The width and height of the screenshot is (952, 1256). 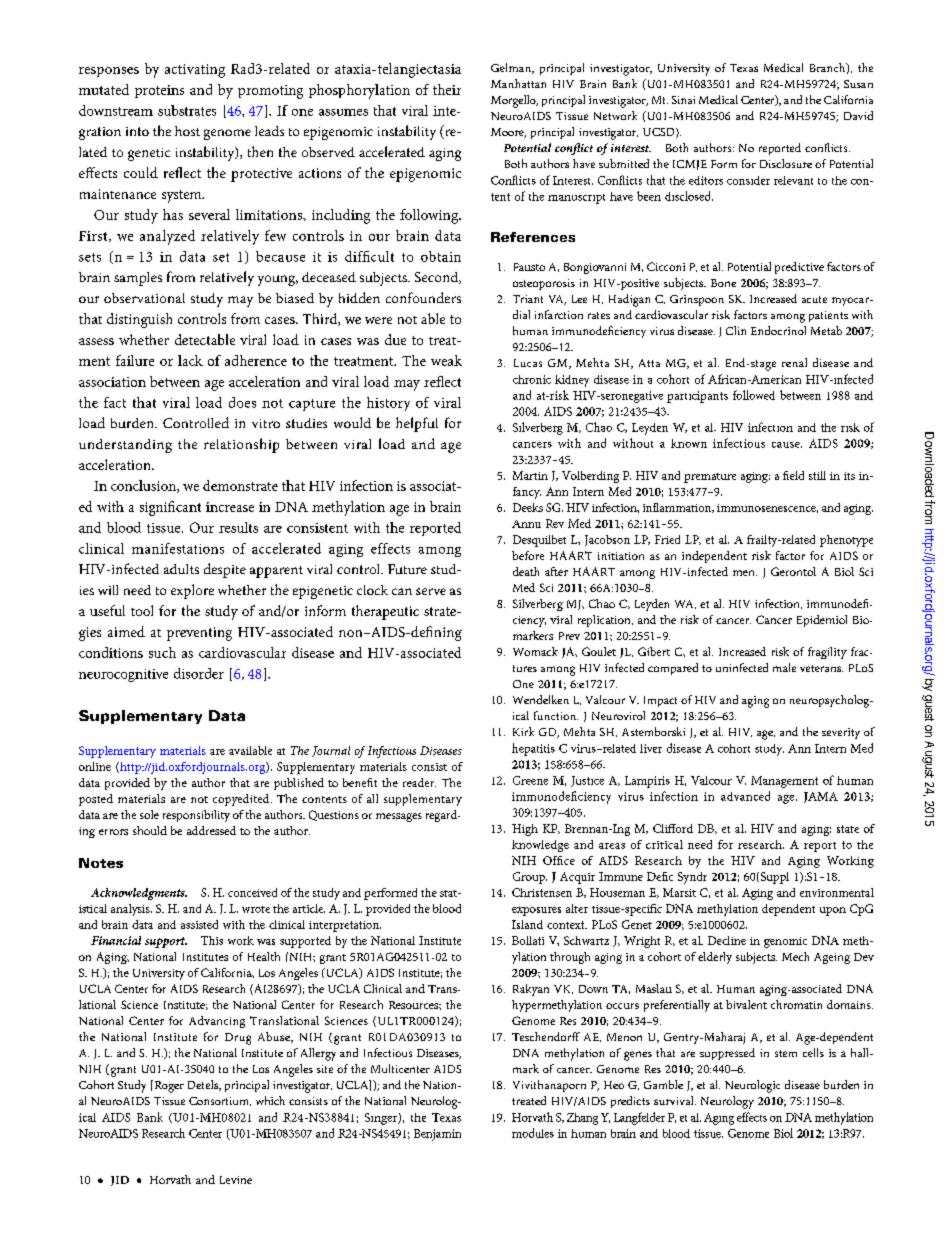 What do you see at coordinates (437, 1135) in the screenshot?
I see `Benjamin` at bounding box center [437, 1135].
